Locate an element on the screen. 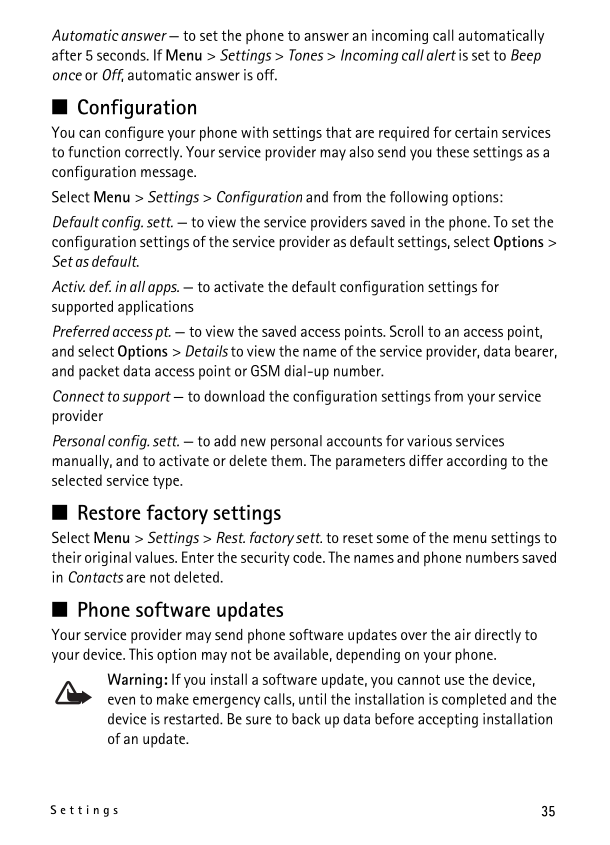 The image size is (610, 845). packet is located at coordinates (99, 372).
